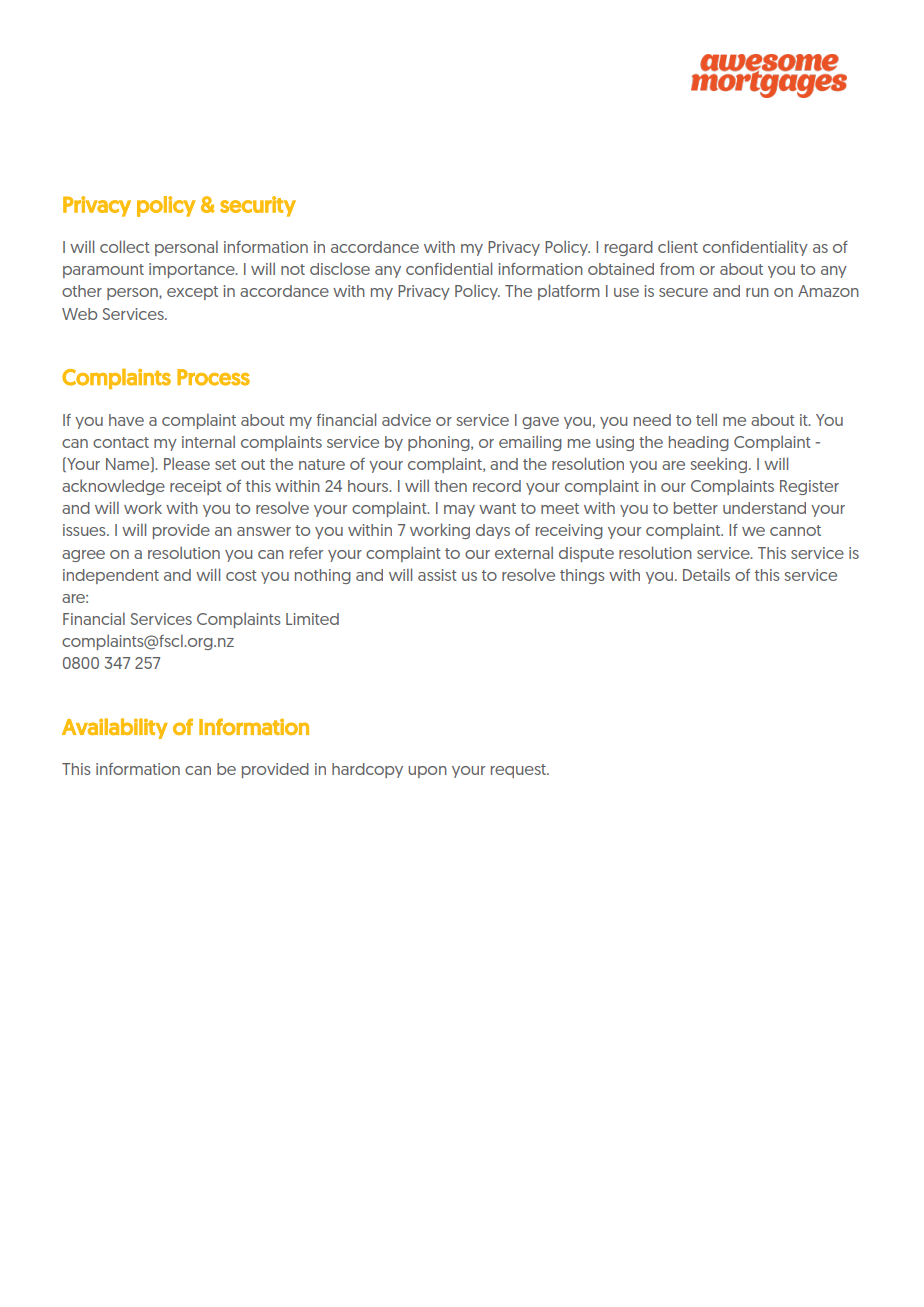 The width and height of the screenshot is (924, 1307). Describe the element at coordinates (125, 246) in the screenshot. I see `collect` at that location.
